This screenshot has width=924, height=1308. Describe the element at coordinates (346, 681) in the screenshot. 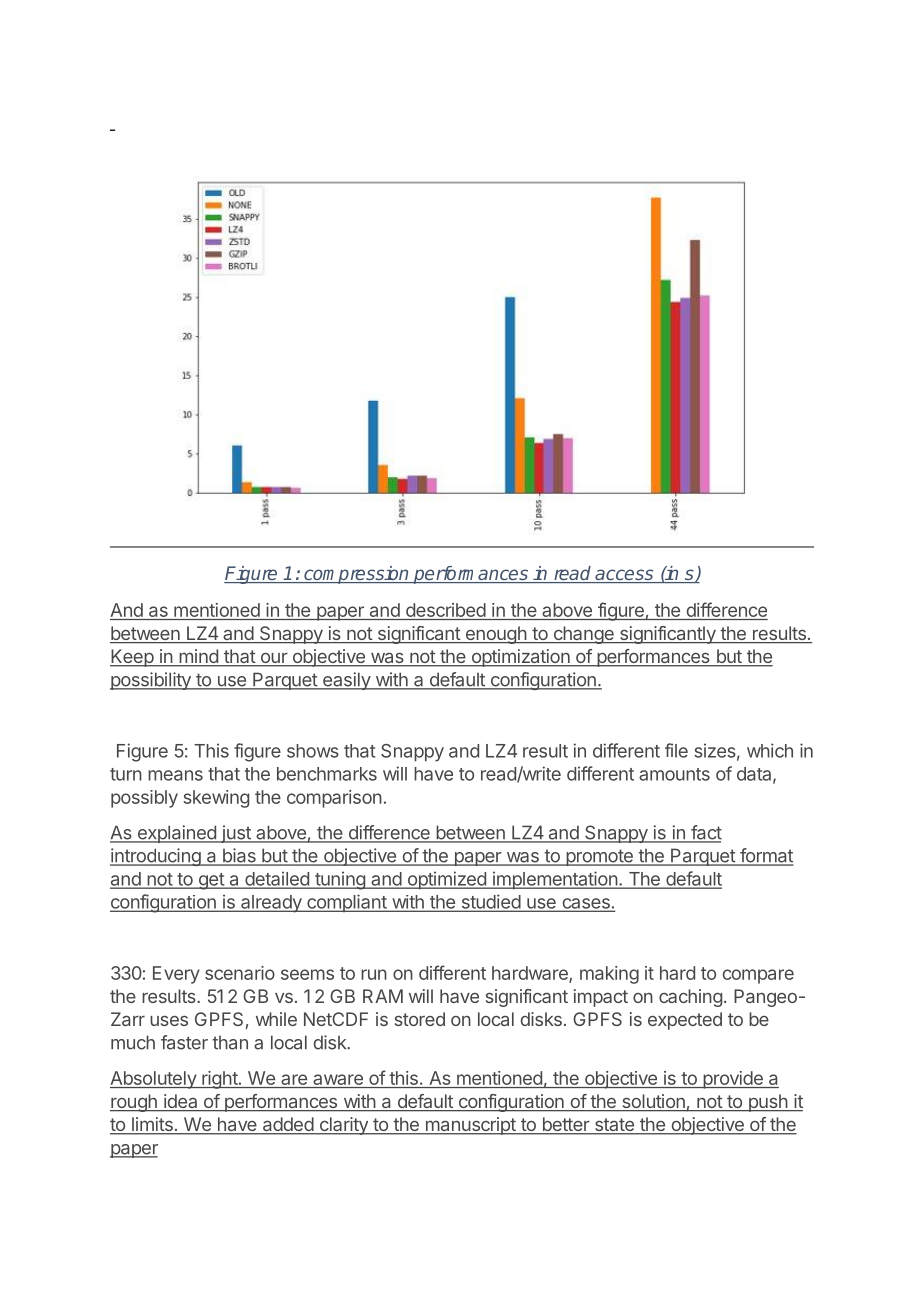

I see `easily` at that location.
